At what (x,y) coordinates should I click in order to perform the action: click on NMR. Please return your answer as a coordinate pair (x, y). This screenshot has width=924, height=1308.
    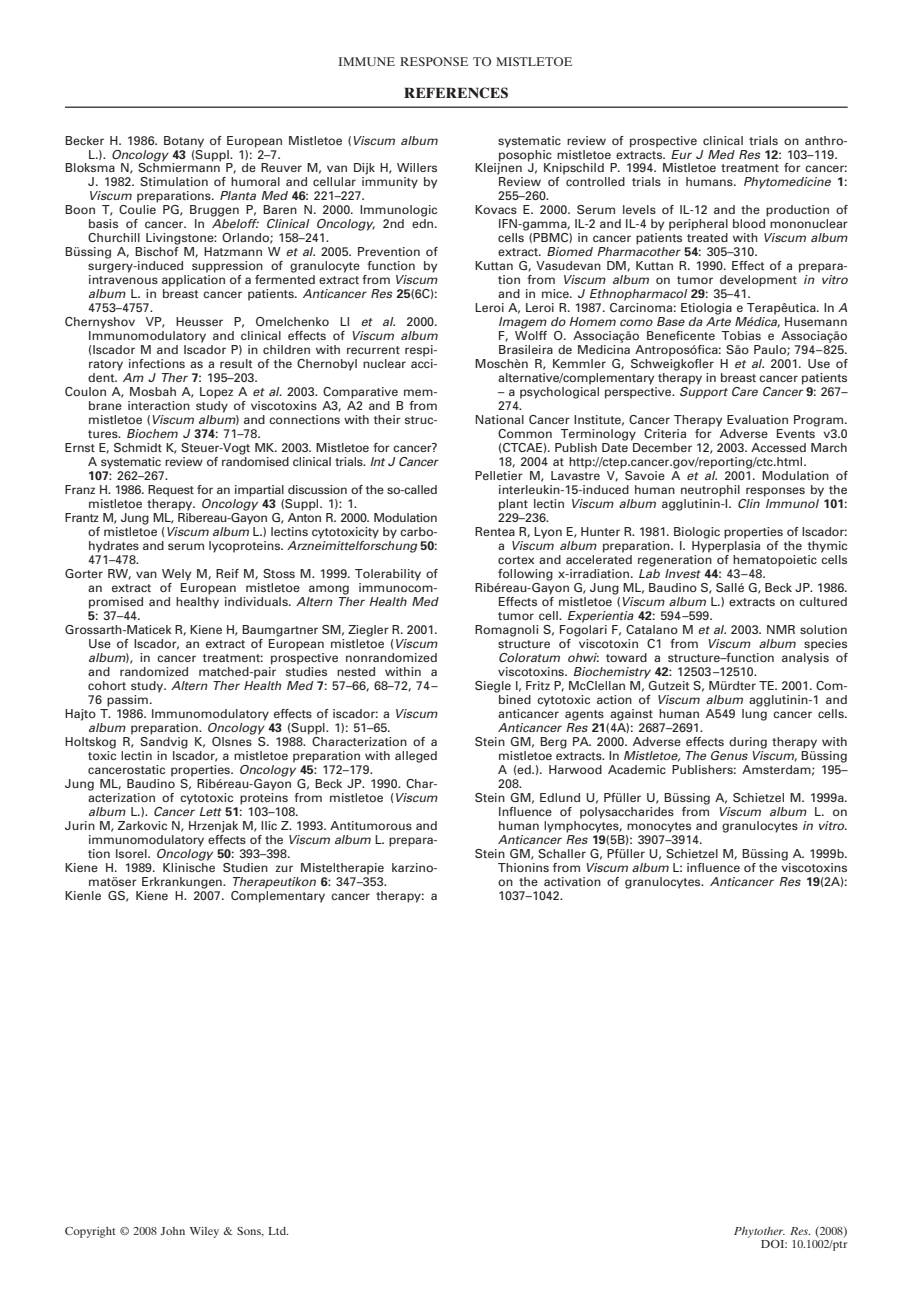
    Looking at the image, I should click on (781, 629).
